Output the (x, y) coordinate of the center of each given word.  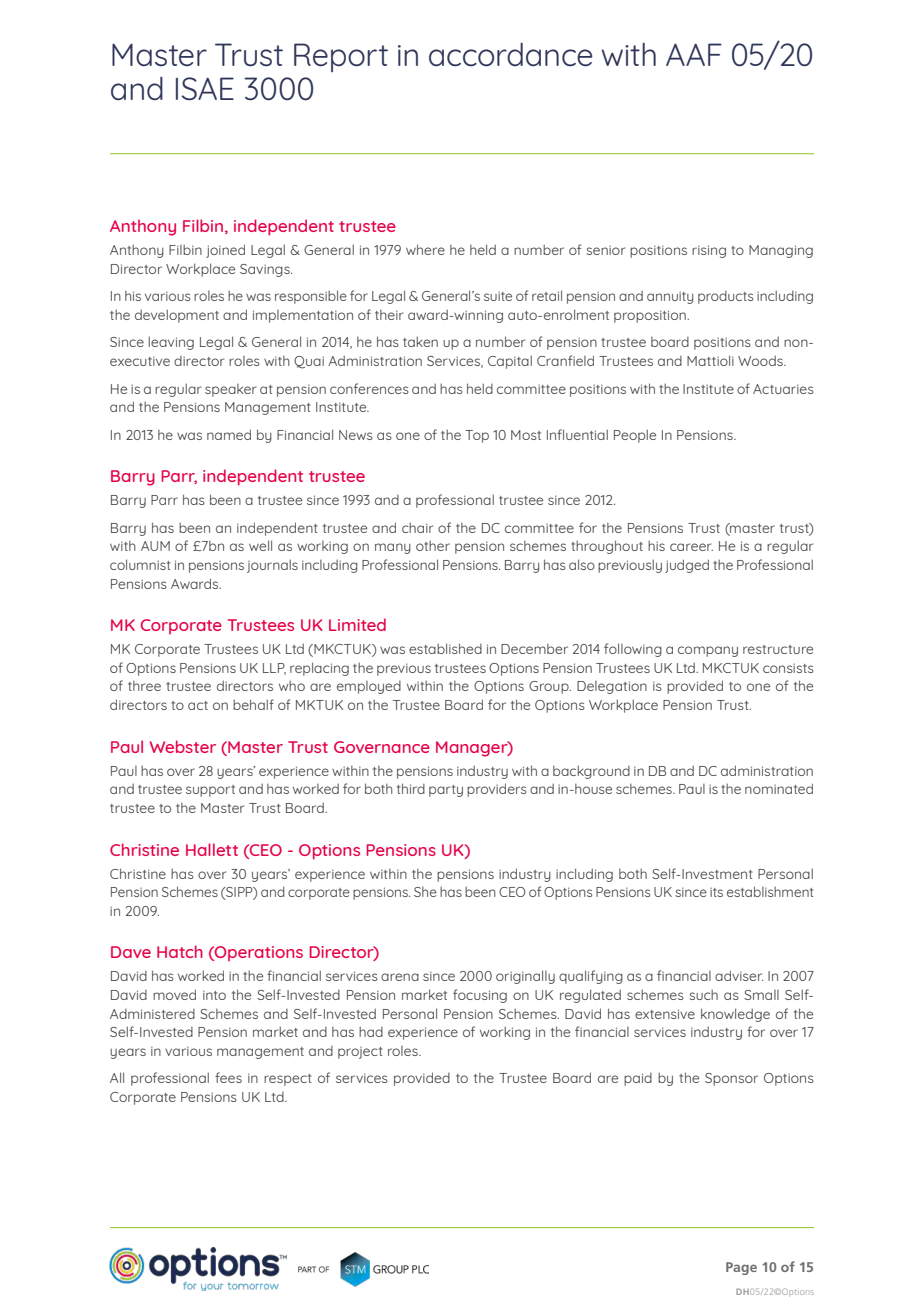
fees (228, 1077)
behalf (253, 704)
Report (341, 57)
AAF (694, 54)
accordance (511, 55)
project (360, 1053)
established (445, 648)
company (708, 651)
